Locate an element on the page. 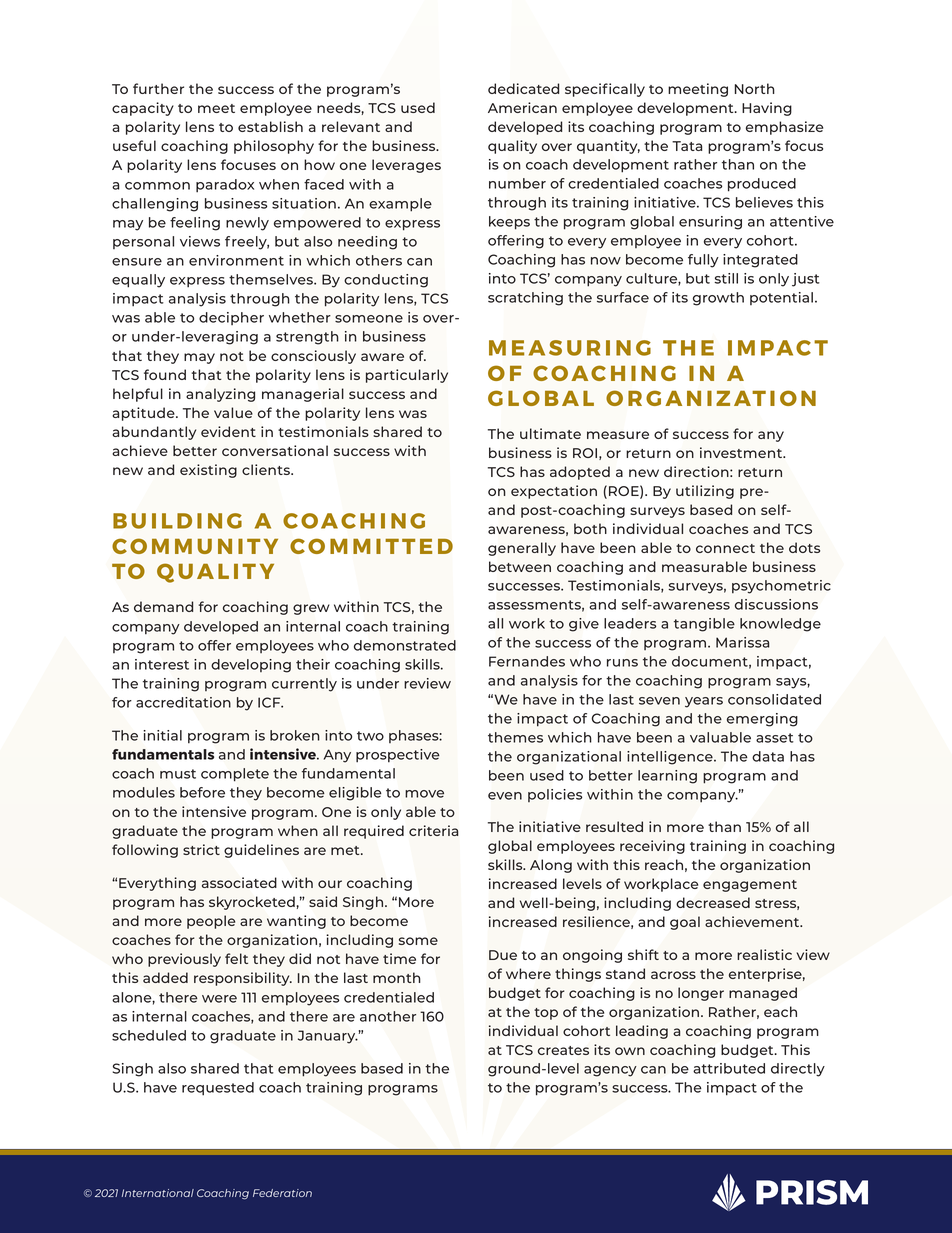 This page has width=952, height=1233. before is located at coordinates (202, 792).
